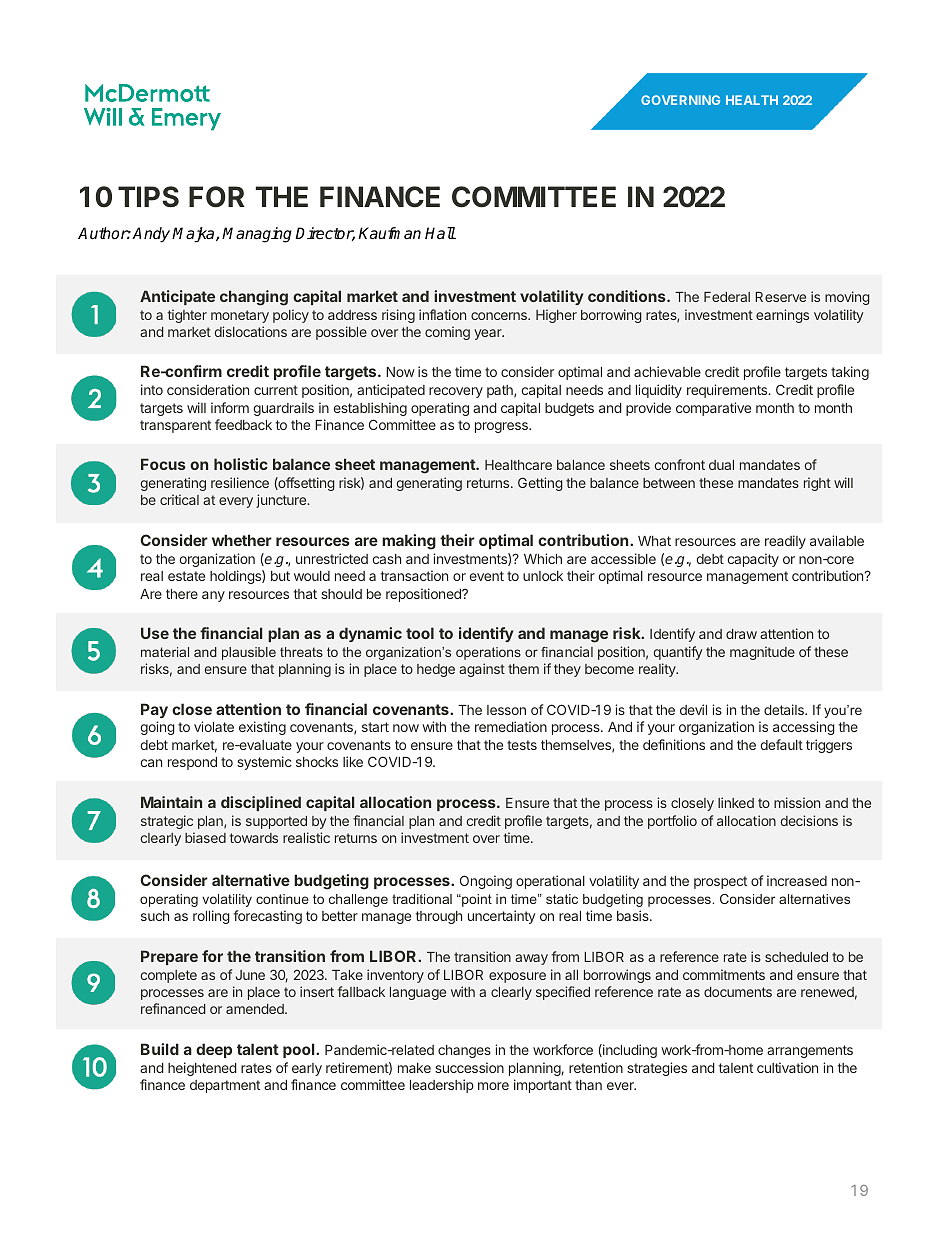  What do you see at coordinates (249, 653) in the document?
I see `plausible` at bounding box center [249, 653].
